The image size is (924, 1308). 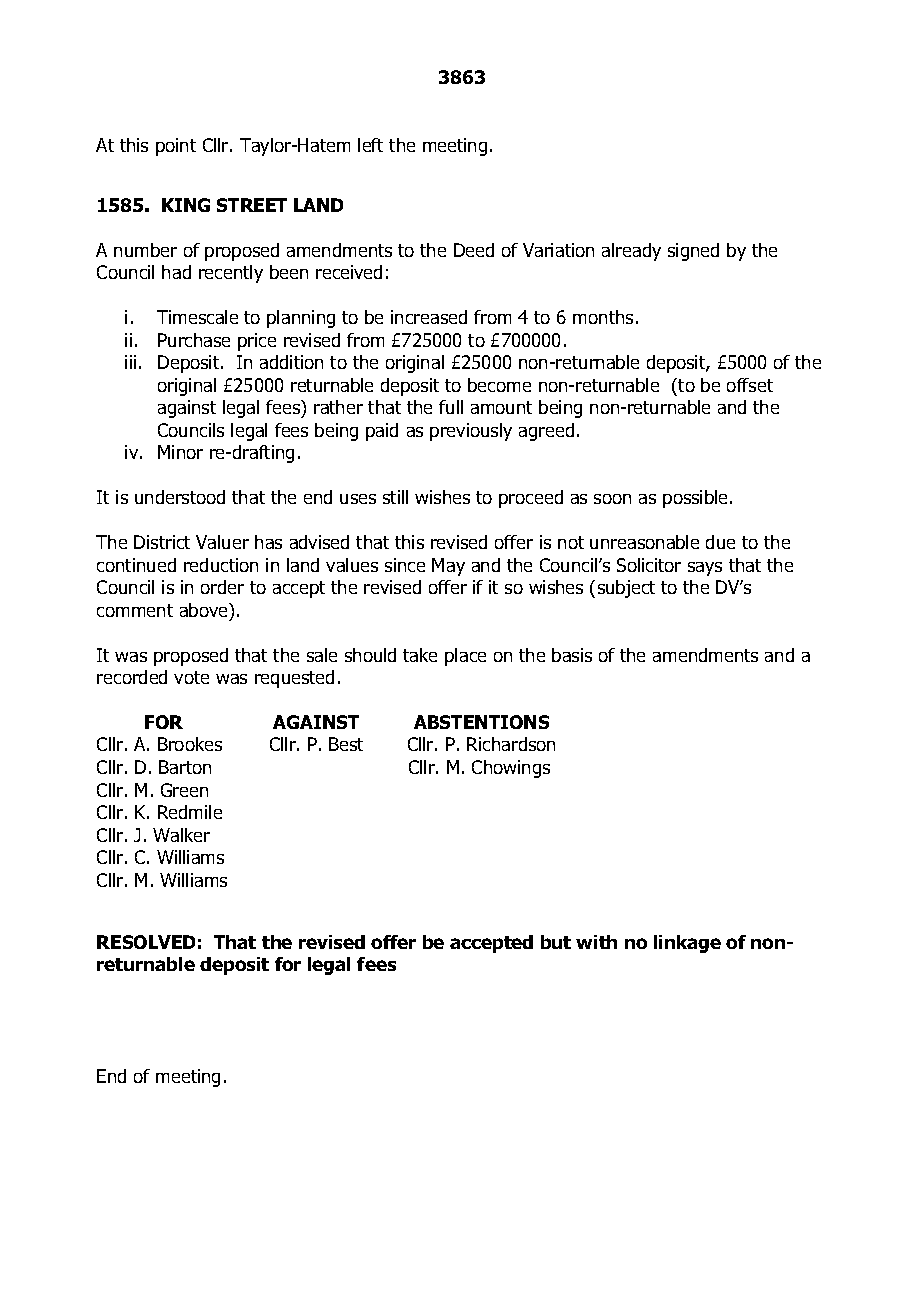 What do you see at coordinates (644, 542) in the document?
I see `unreasonable` at bounding box center [644, 542].
